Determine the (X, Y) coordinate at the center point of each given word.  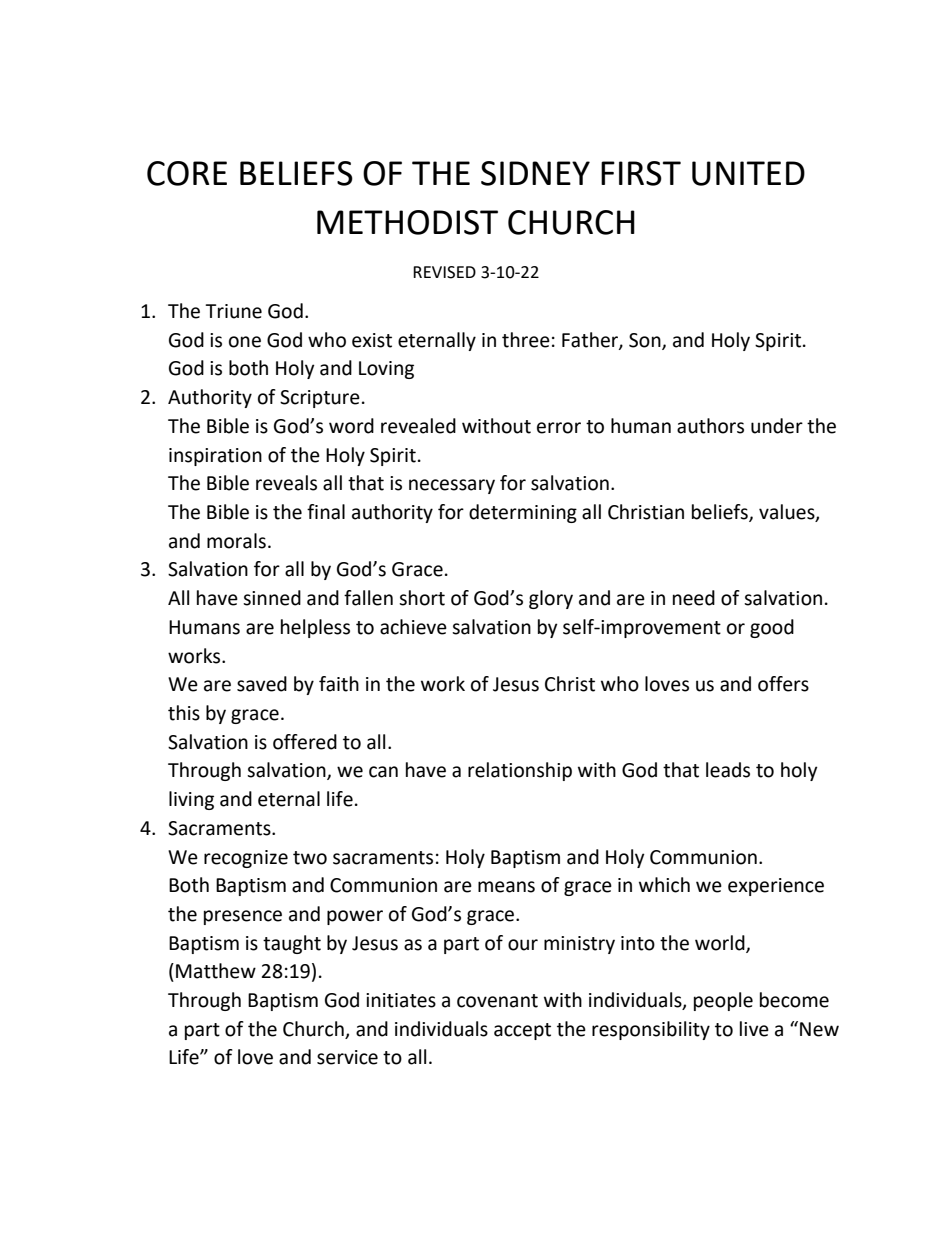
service (347, 1057)
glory (551, 599)
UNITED (748, 173)
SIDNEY (535, 173)
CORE (187, 173)
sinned (272, 598)
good (772, 628)
